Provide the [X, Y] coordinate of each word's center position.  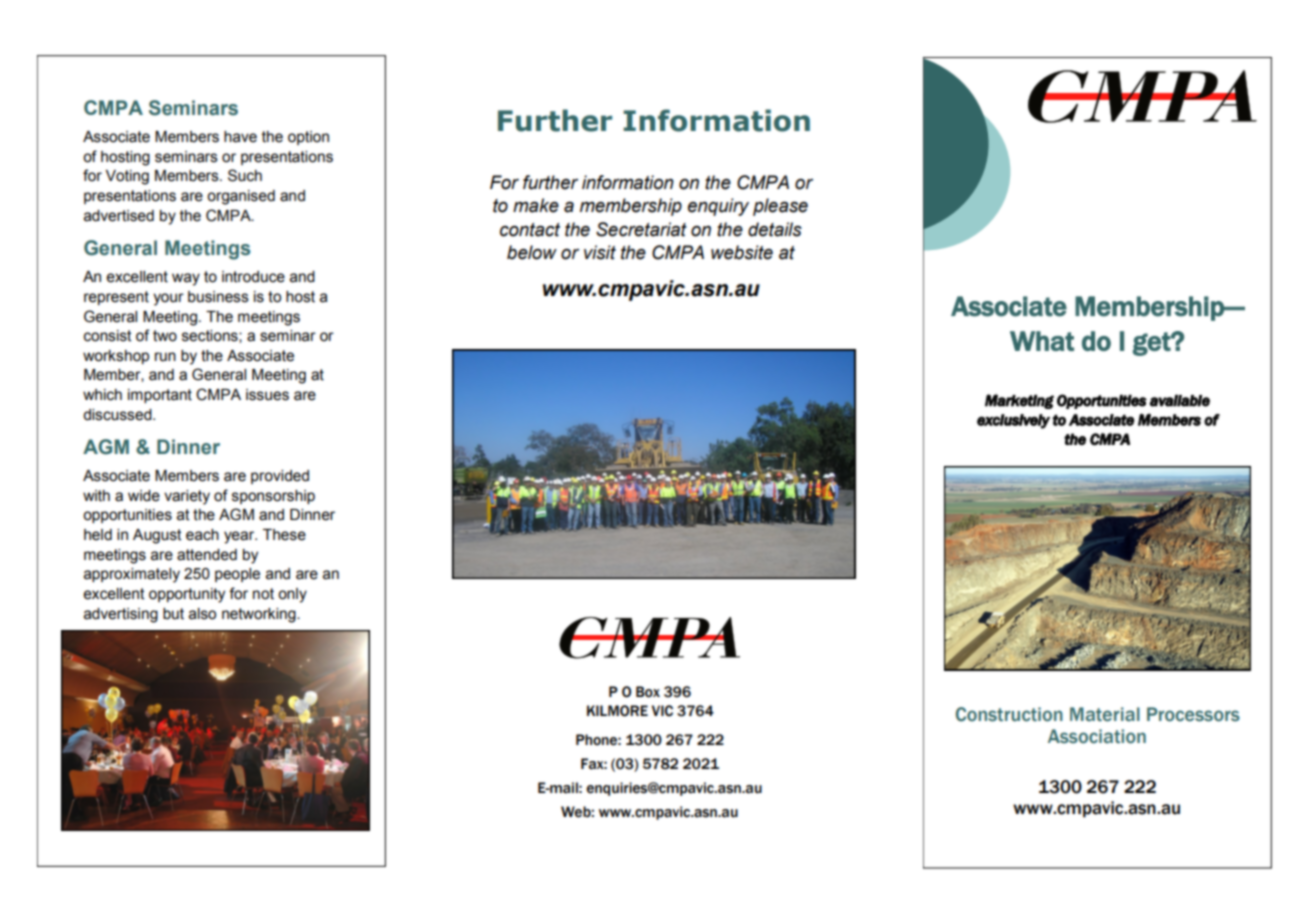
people [237, 575]
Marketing [1019, 401]
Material [1105, 714]
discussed [118, 415]
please [780, 207]
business [218, 297]
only [292, 595]
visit [600, 252]
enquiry [718, 207]
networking [260, 615]
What [1042, 341]
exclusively [1013, 421]
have [240, 137]
